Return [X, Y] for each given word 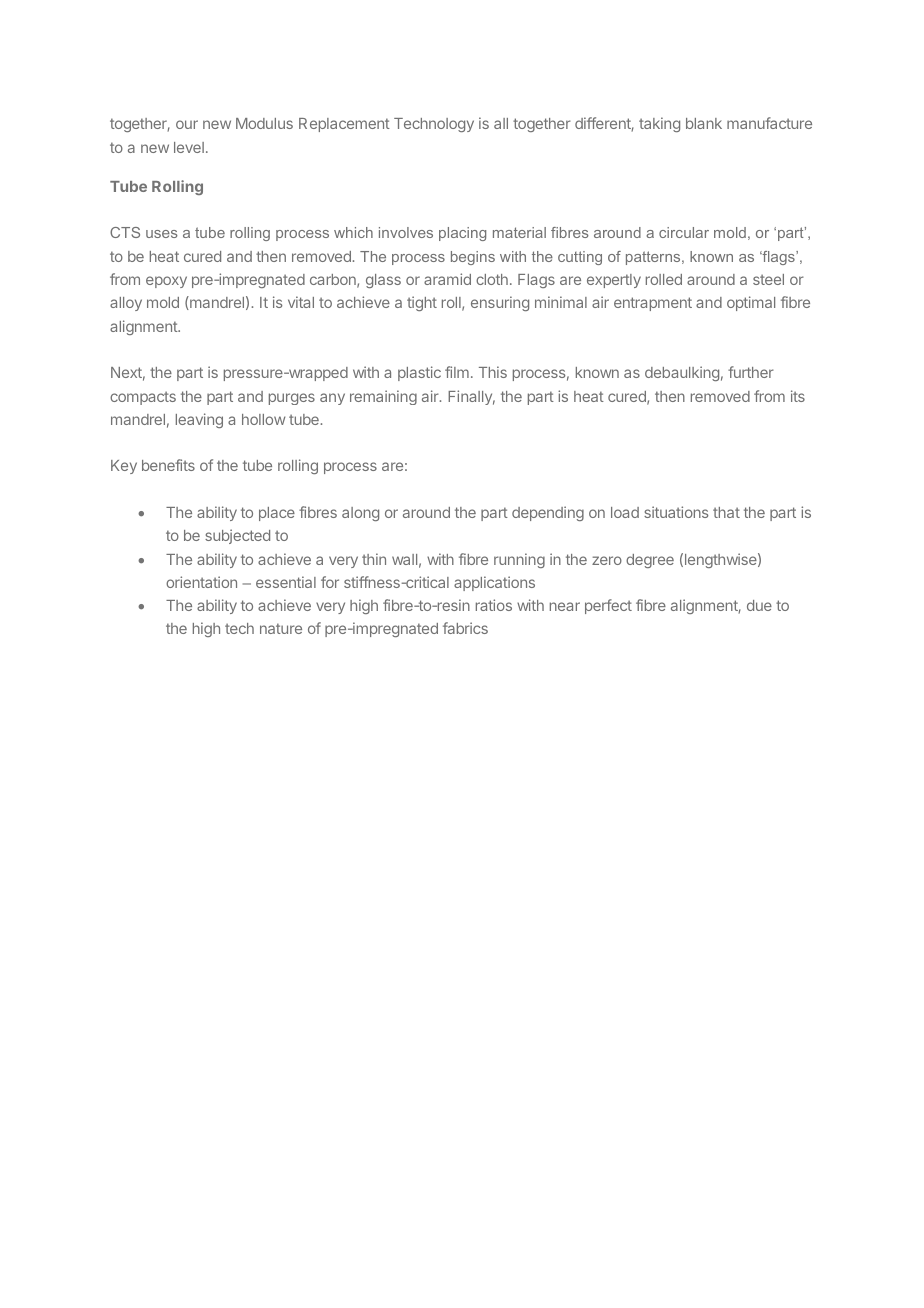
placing [462, 234]
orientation [201, 582]
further [751, 372]
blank [704, 123]
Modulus [264, 123]
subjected [237, 536]
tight [422, 303]
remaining [383, 397]
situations [676, 512]
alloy [126, 304]
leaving [199, 420]
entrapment [653, 304]
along [360, 514]
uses [162, 234]
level [189, 147]
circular [684, 232]
